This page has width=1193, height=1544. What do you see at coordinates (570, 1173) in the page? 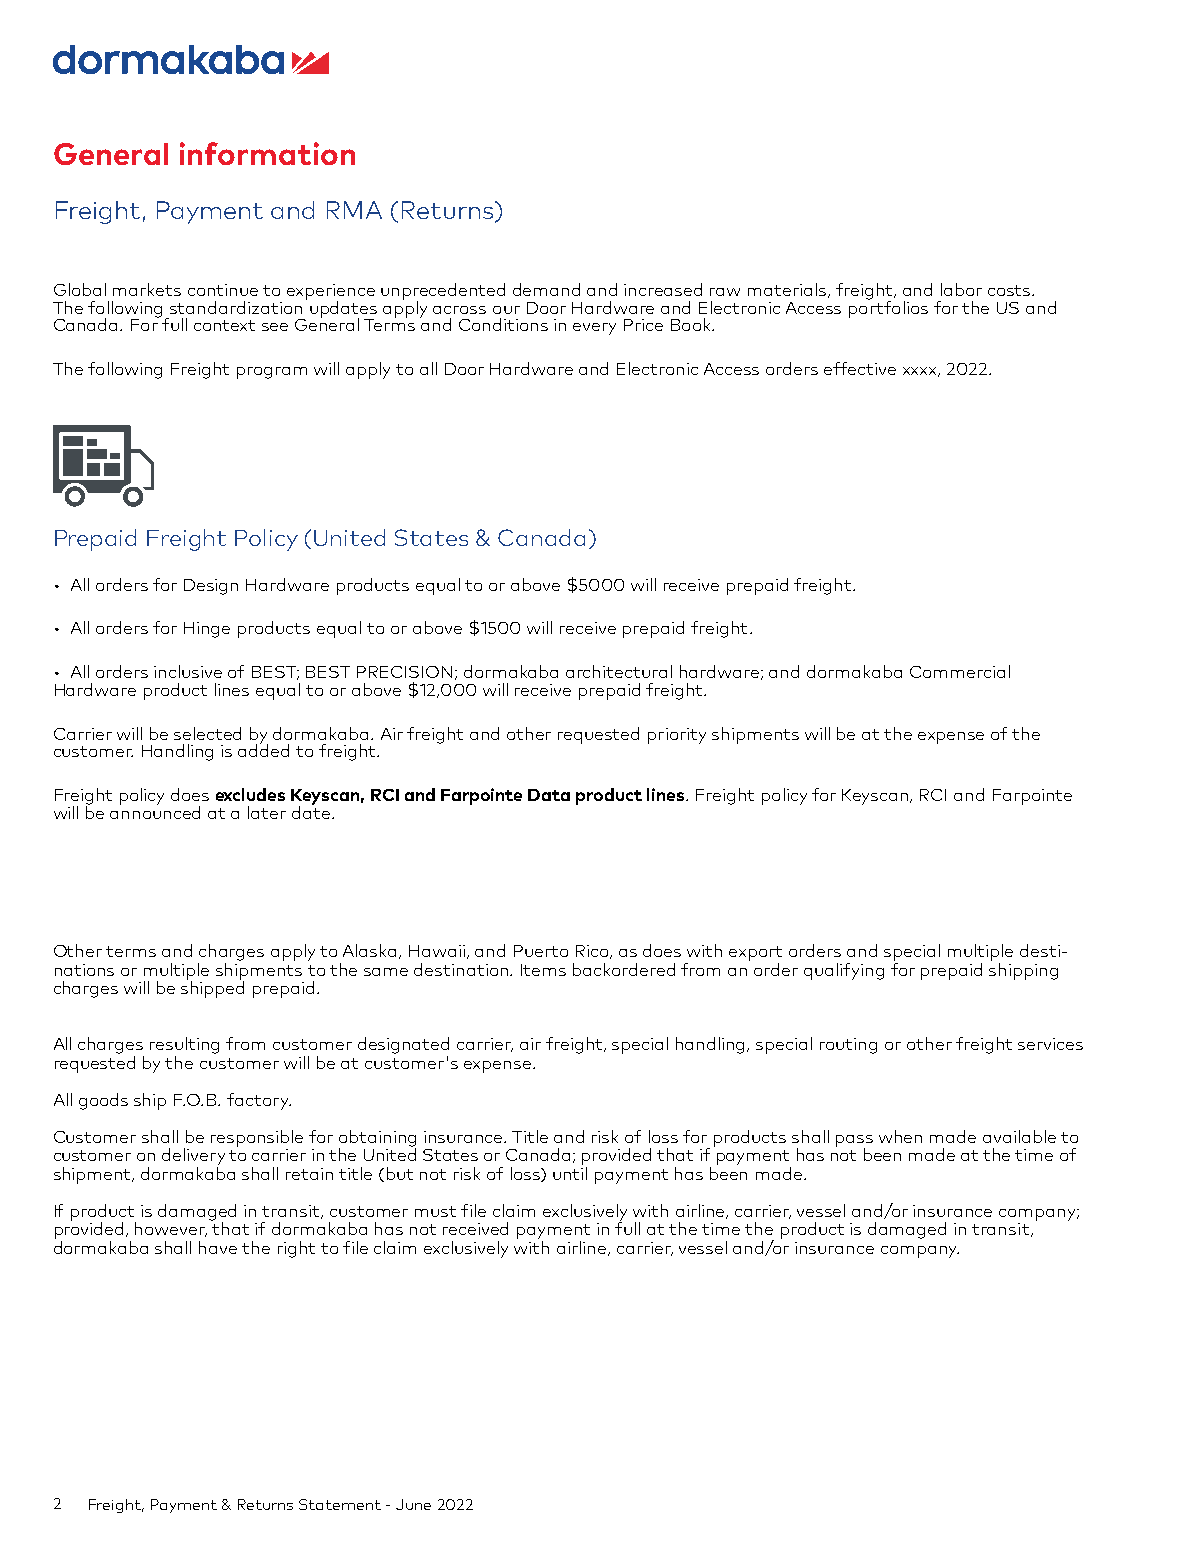
I see `until` at bounding box center [570, 1173].
